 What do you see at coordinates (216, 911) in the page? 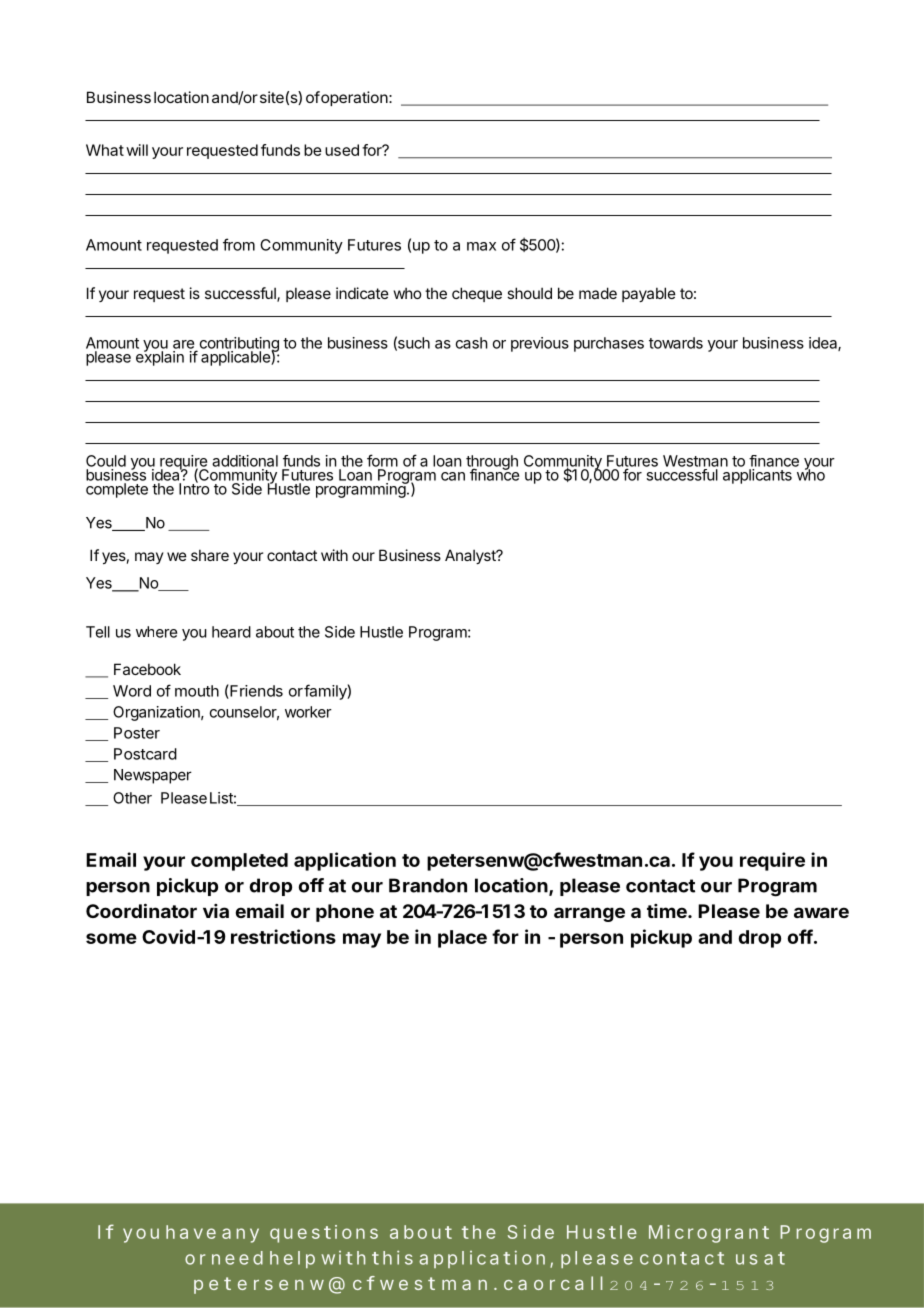
I see `via` at bounding box center [216, 911].
